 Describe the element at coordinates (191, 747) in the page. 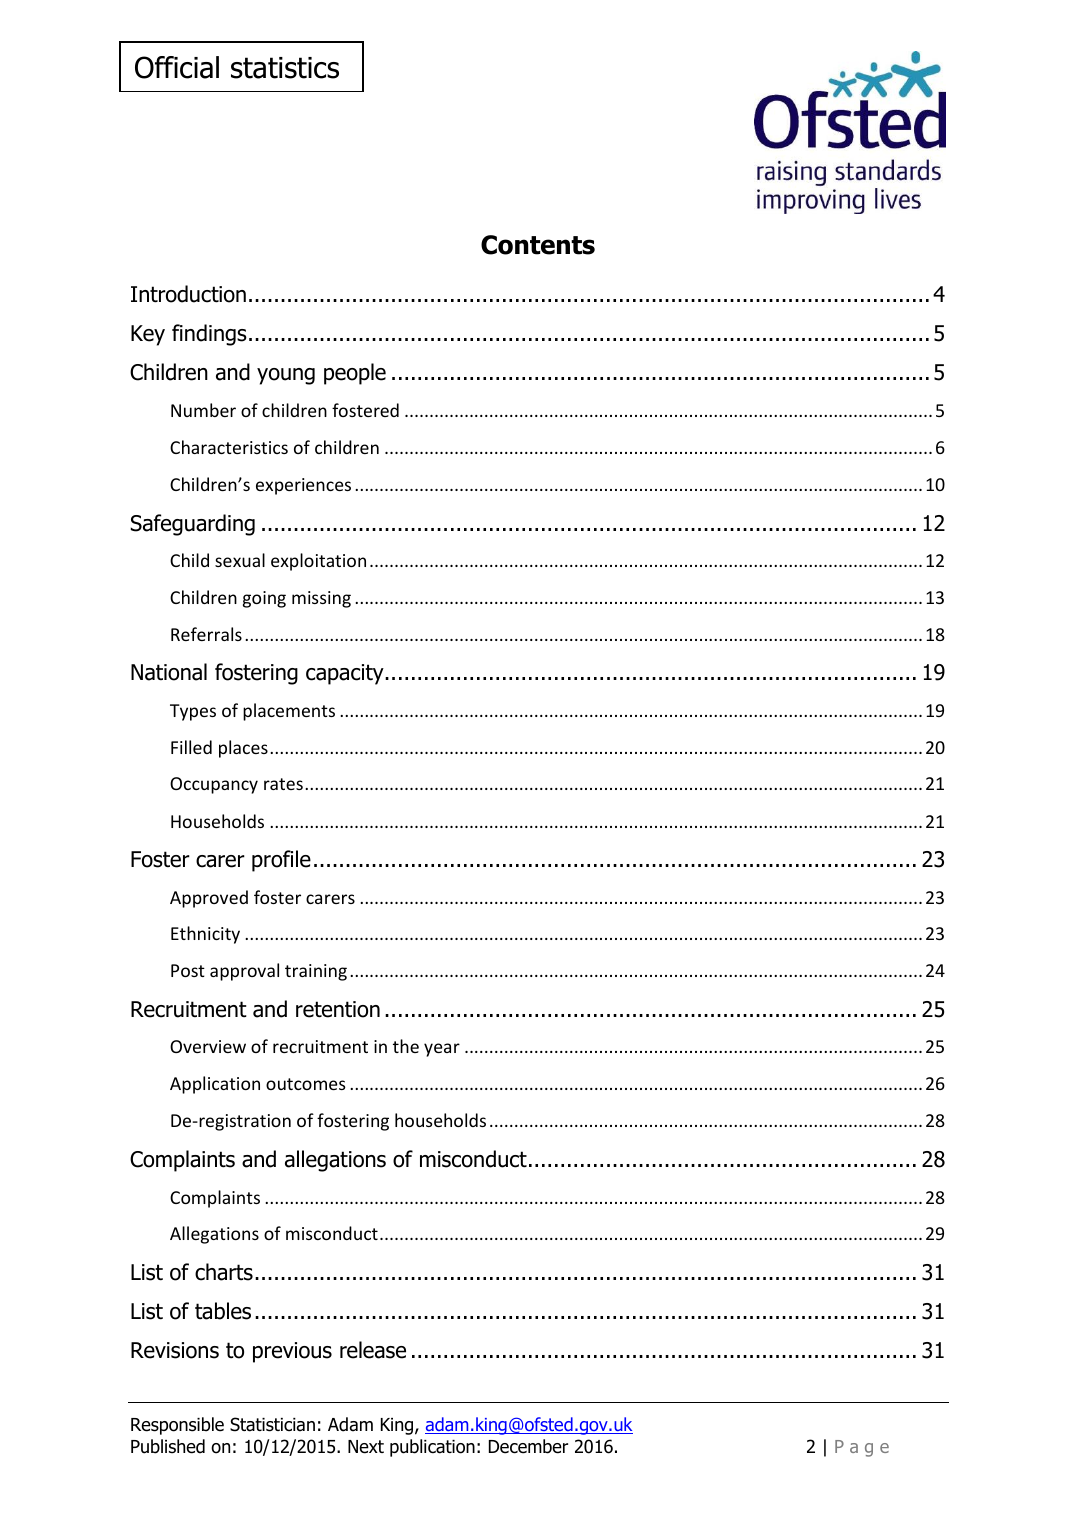

I see `Filled` at that location.
